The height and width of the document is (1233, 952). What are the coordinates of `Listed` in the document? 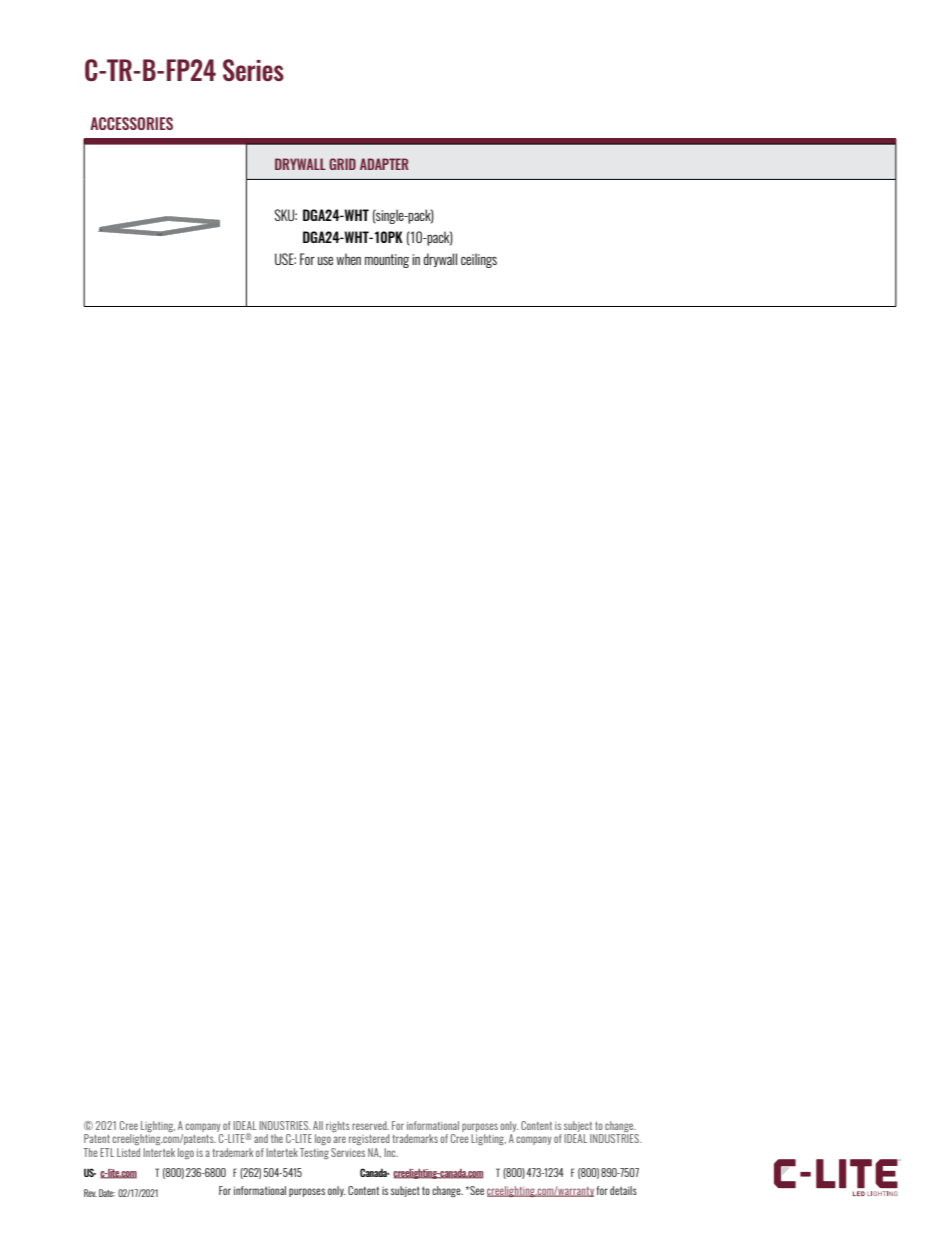 It's located at (128, 1152).
